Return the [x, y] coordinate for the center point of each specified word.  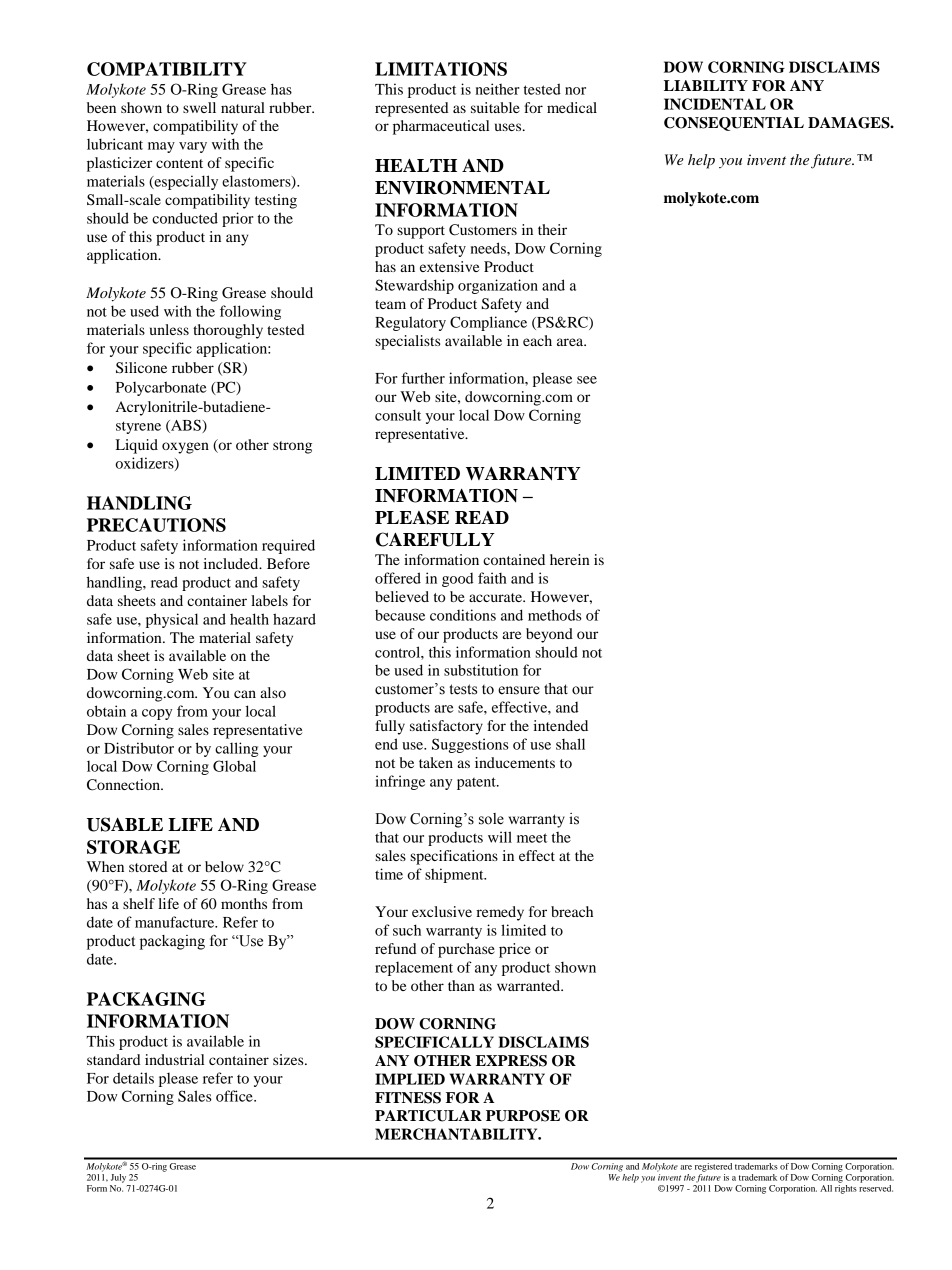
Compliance [488, 323]
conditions [463, 615]
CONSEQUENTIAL [734, 124]
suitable [495, 107]
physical [172, 620]
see [587, 380]
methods [555, 615]
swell [199, 107]
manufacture [176, 922]
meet [532, 838]
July [118, 1178]
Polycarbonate [161, 388]
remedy [500, 913]
